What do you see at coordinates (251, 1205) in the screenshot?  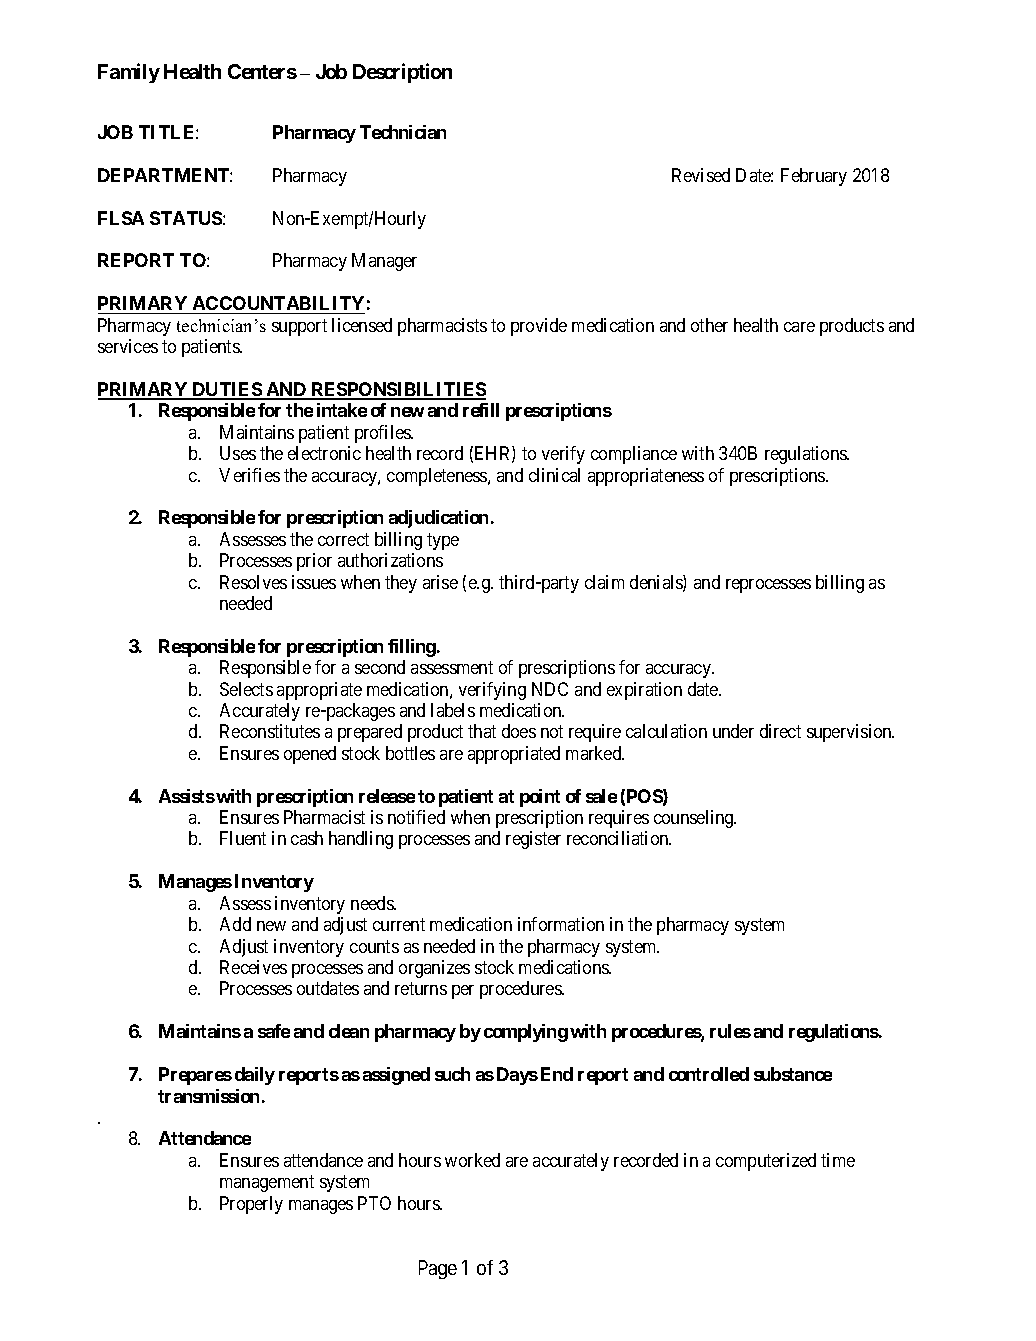 I see `Properly` at bounding box center [251, 1205].
